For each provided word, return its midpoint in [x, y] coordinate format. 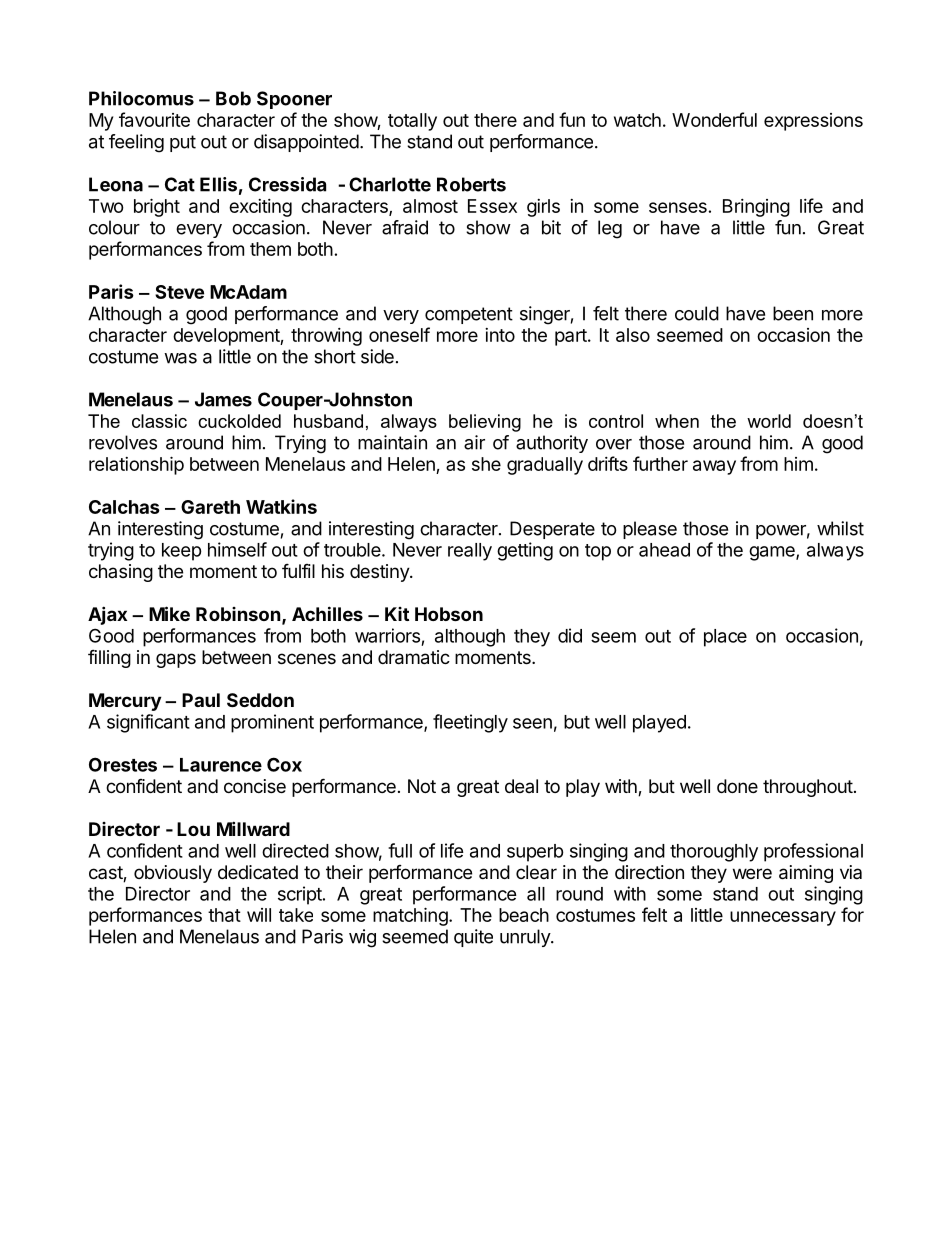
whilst [840, 528]
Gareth [210, 507]
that [224, 915]
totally [412, 122]
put [183, 143]
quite [473, 938]
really [470, 552]
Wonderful [714, 119]
